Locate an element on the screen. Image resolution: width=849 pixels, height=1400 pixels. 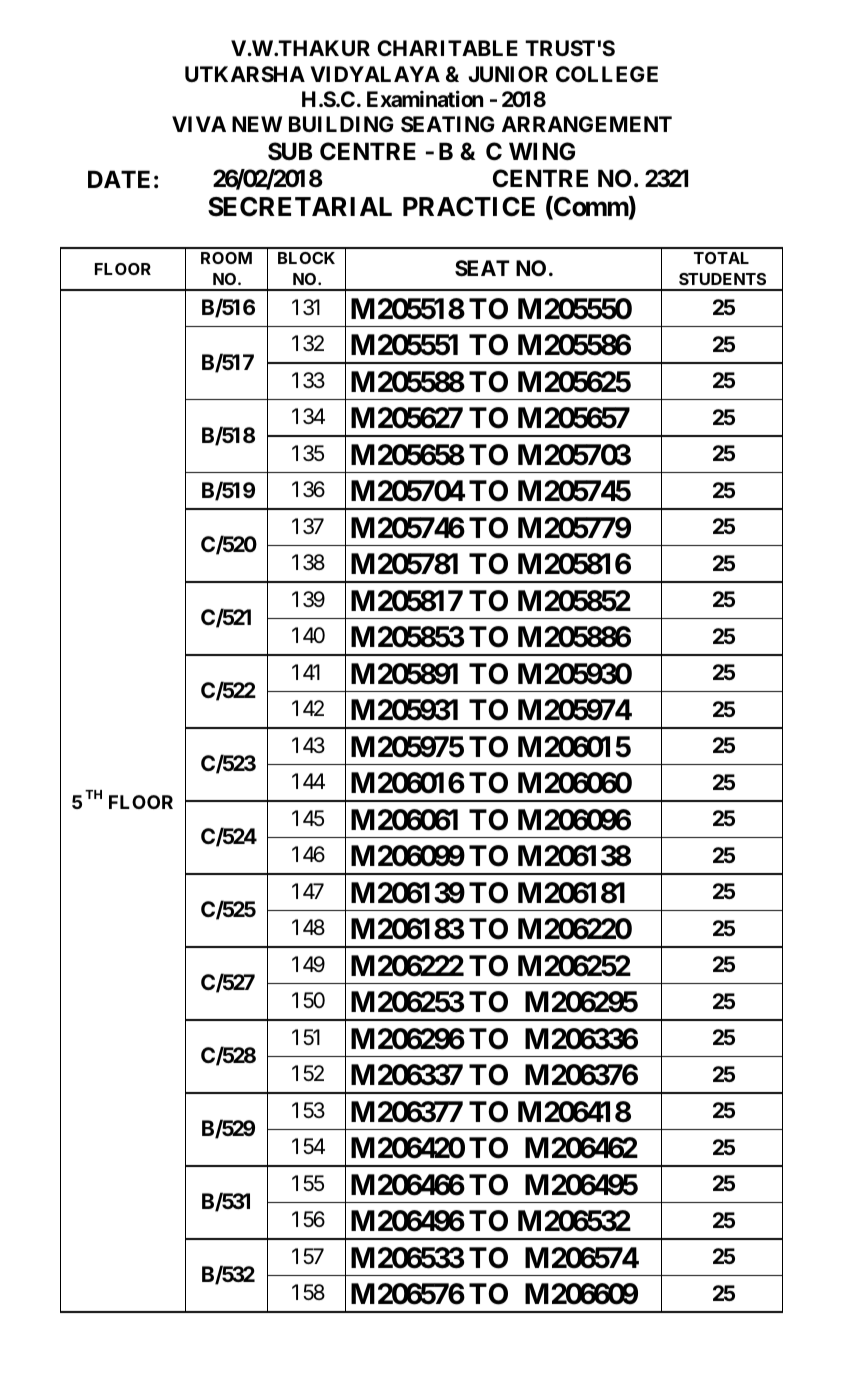
JUNIOR is located at coordinates (508, 74).
